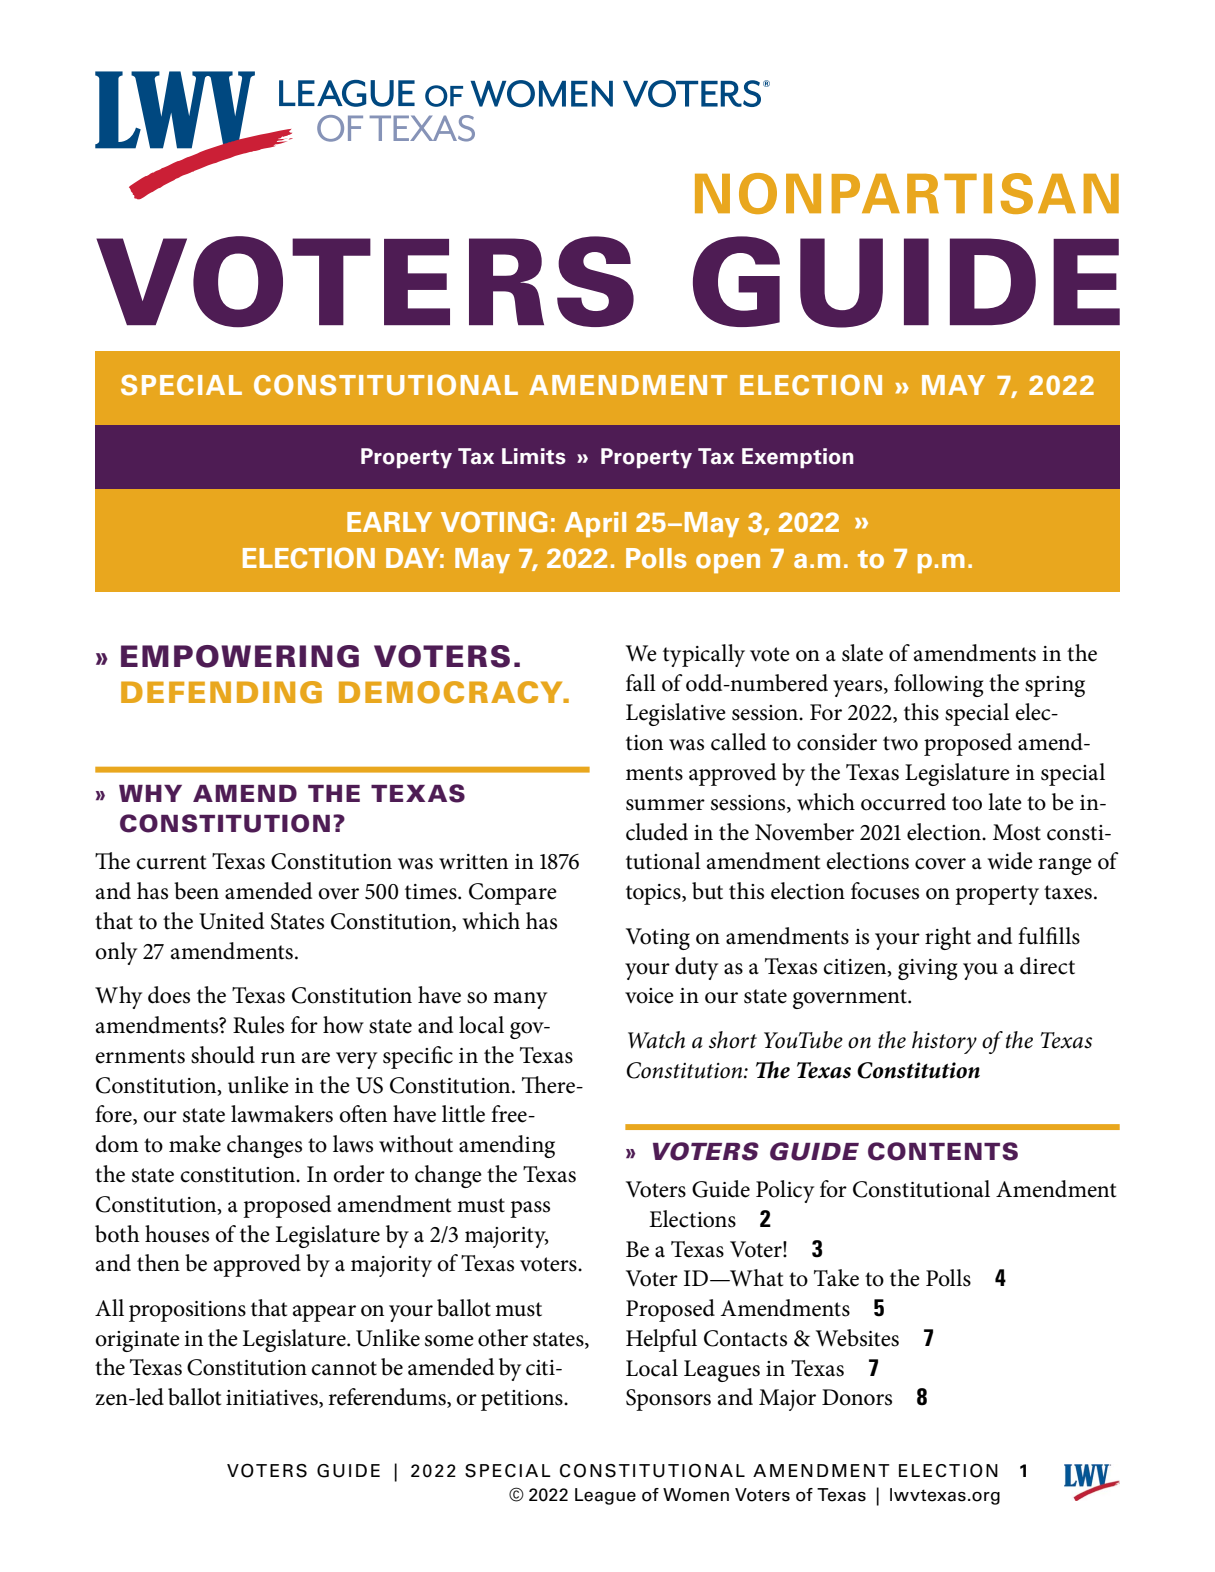  What do you see at coordinates (595, 524) in the screenshot?
I see `April` at bounding box center [595, 524].
